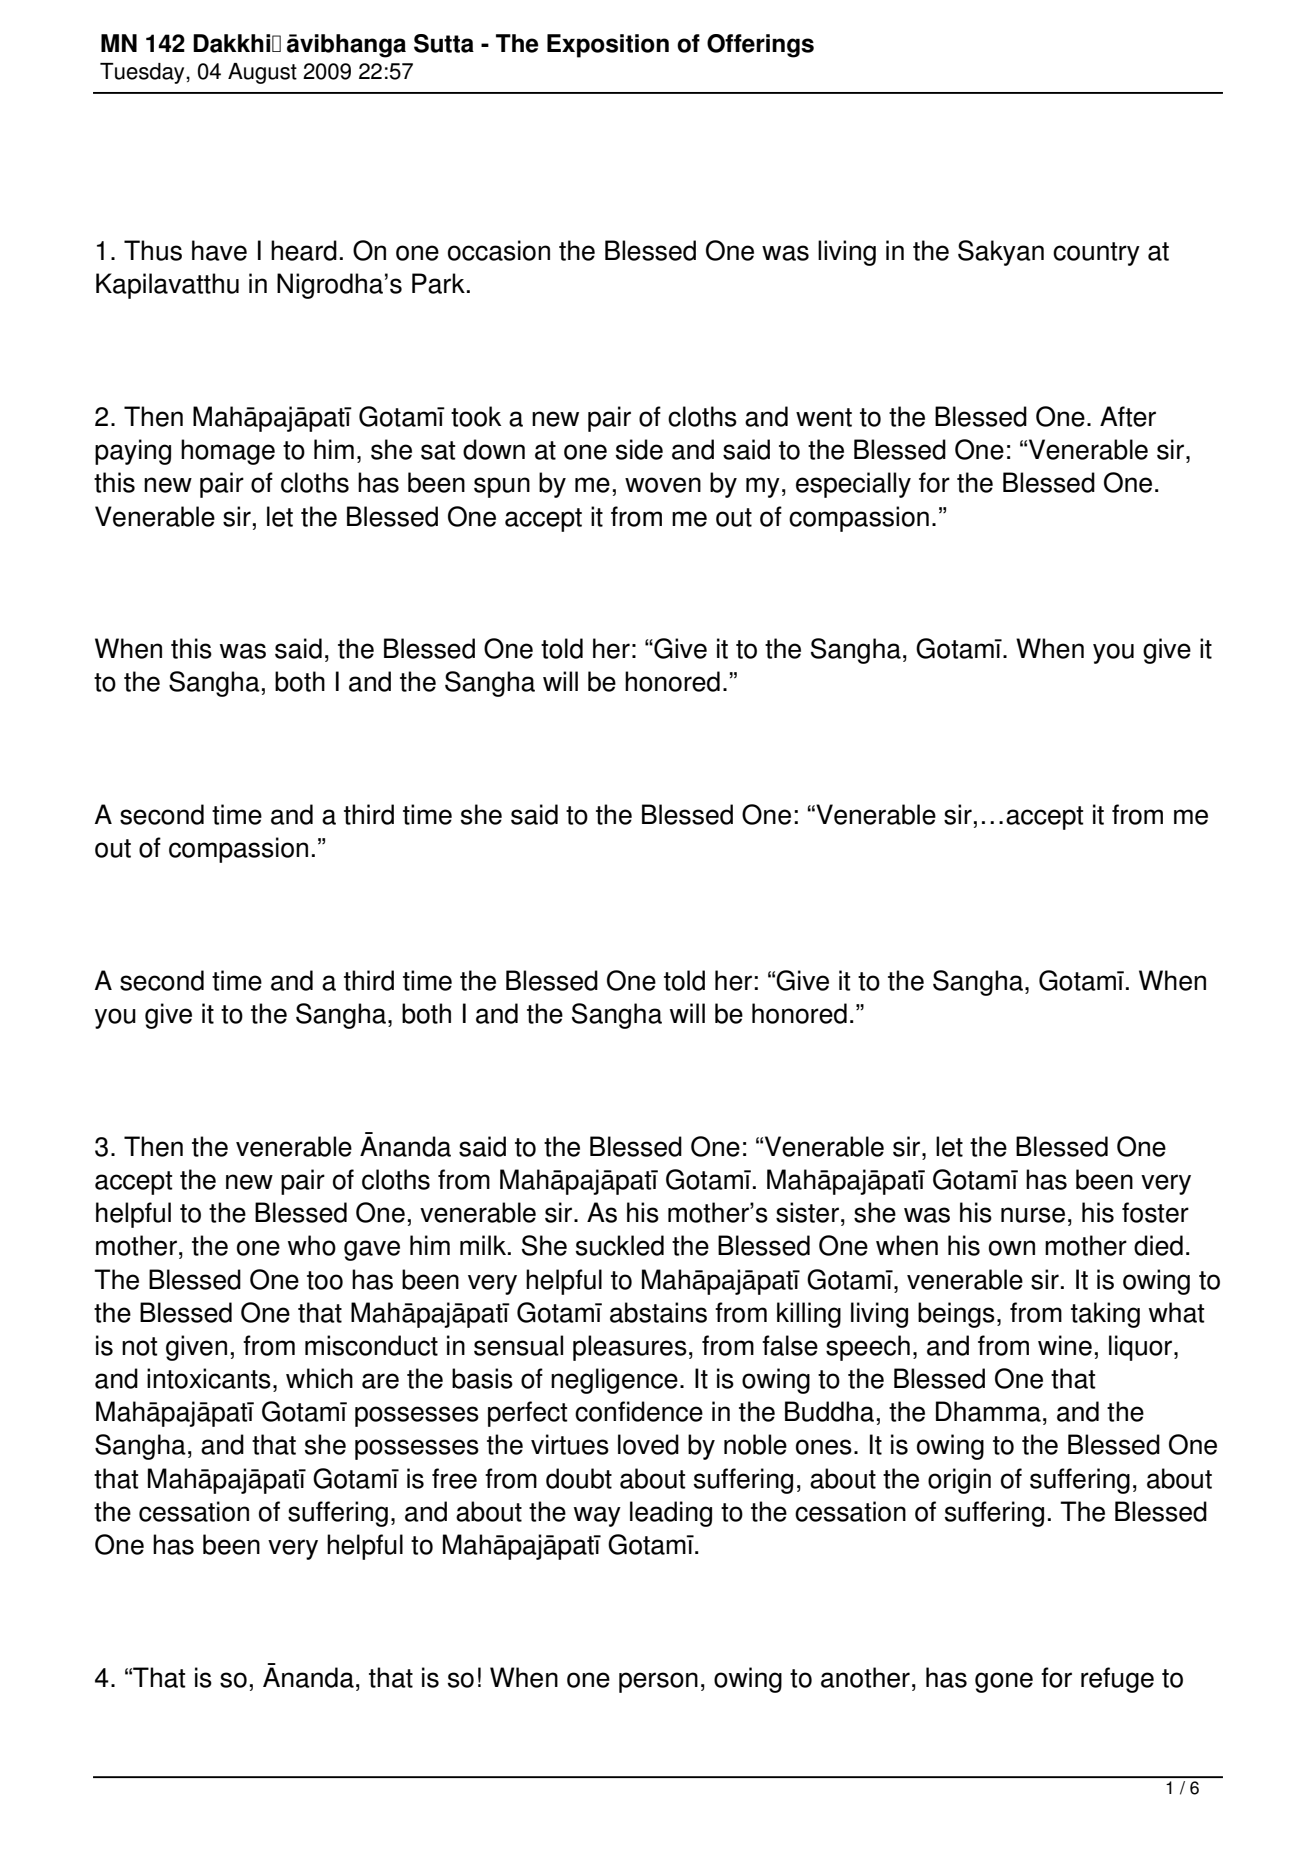 The image size is (1316, 1862). I want to click on Exposition, so click(608, 46).
